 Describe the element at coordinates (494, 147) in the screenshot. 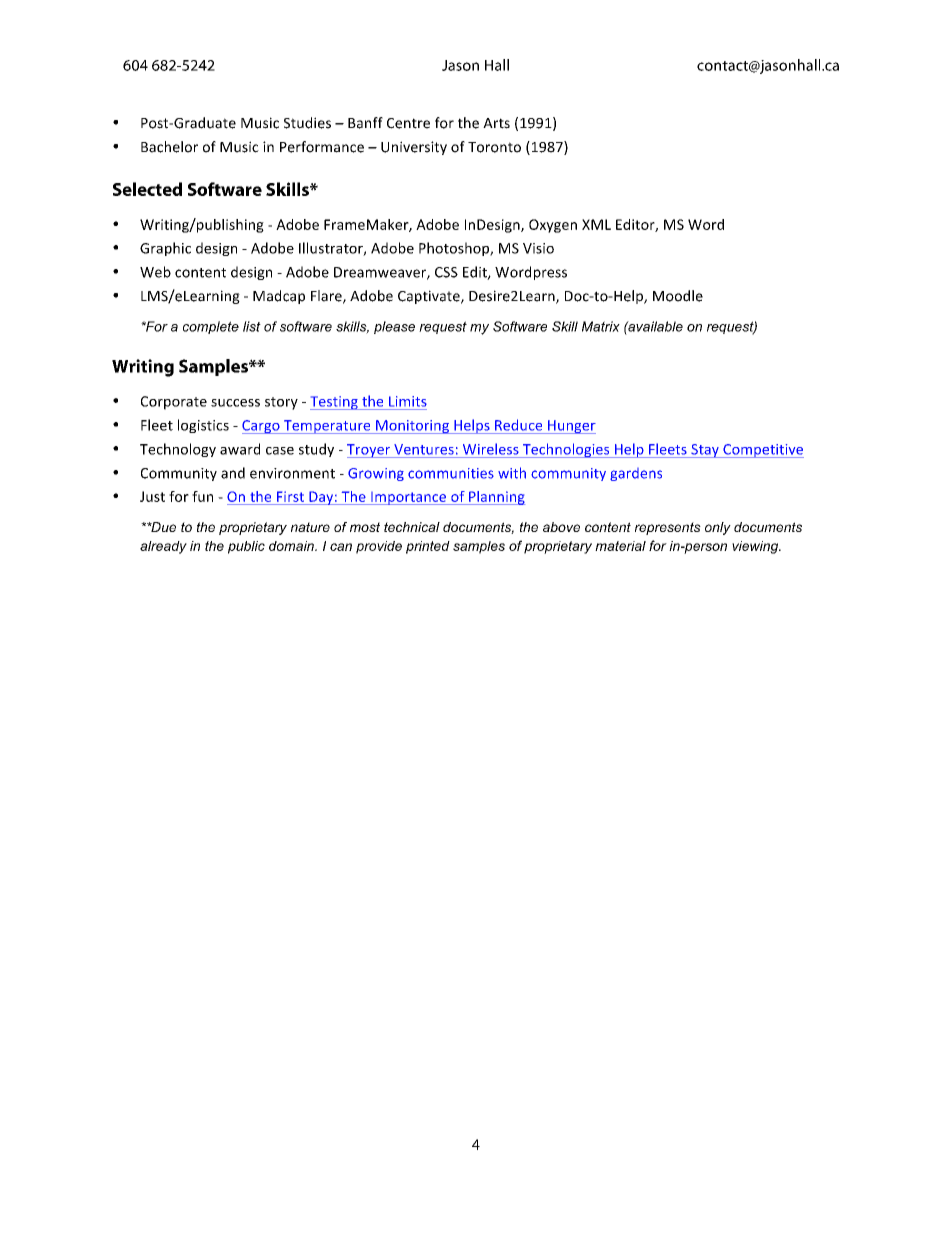

I see `Toronto` at that location.
